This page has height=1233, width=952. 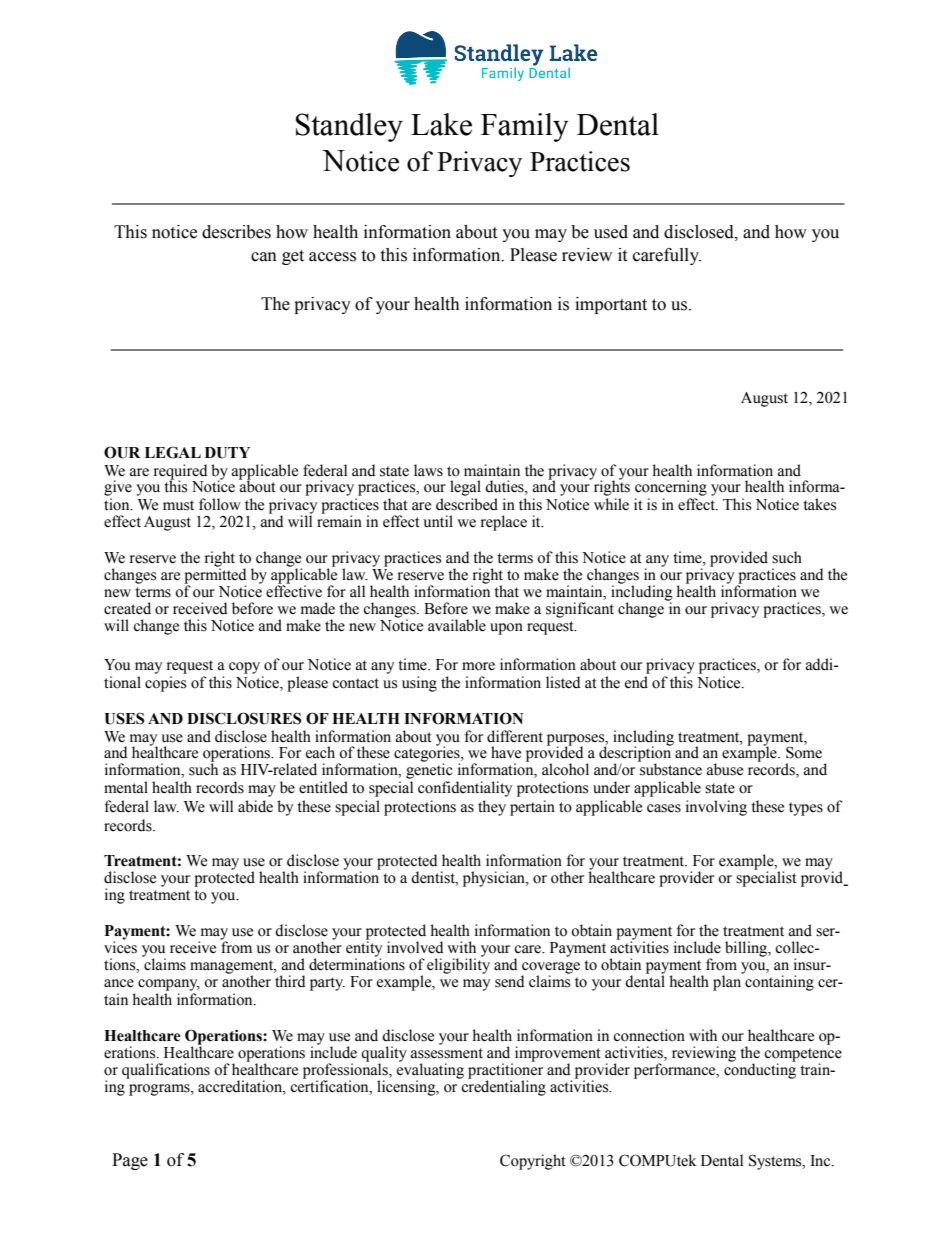 What do you see at coordinates (580, 610) in the page?
I see `significant` at bounding box center [580, 610].
